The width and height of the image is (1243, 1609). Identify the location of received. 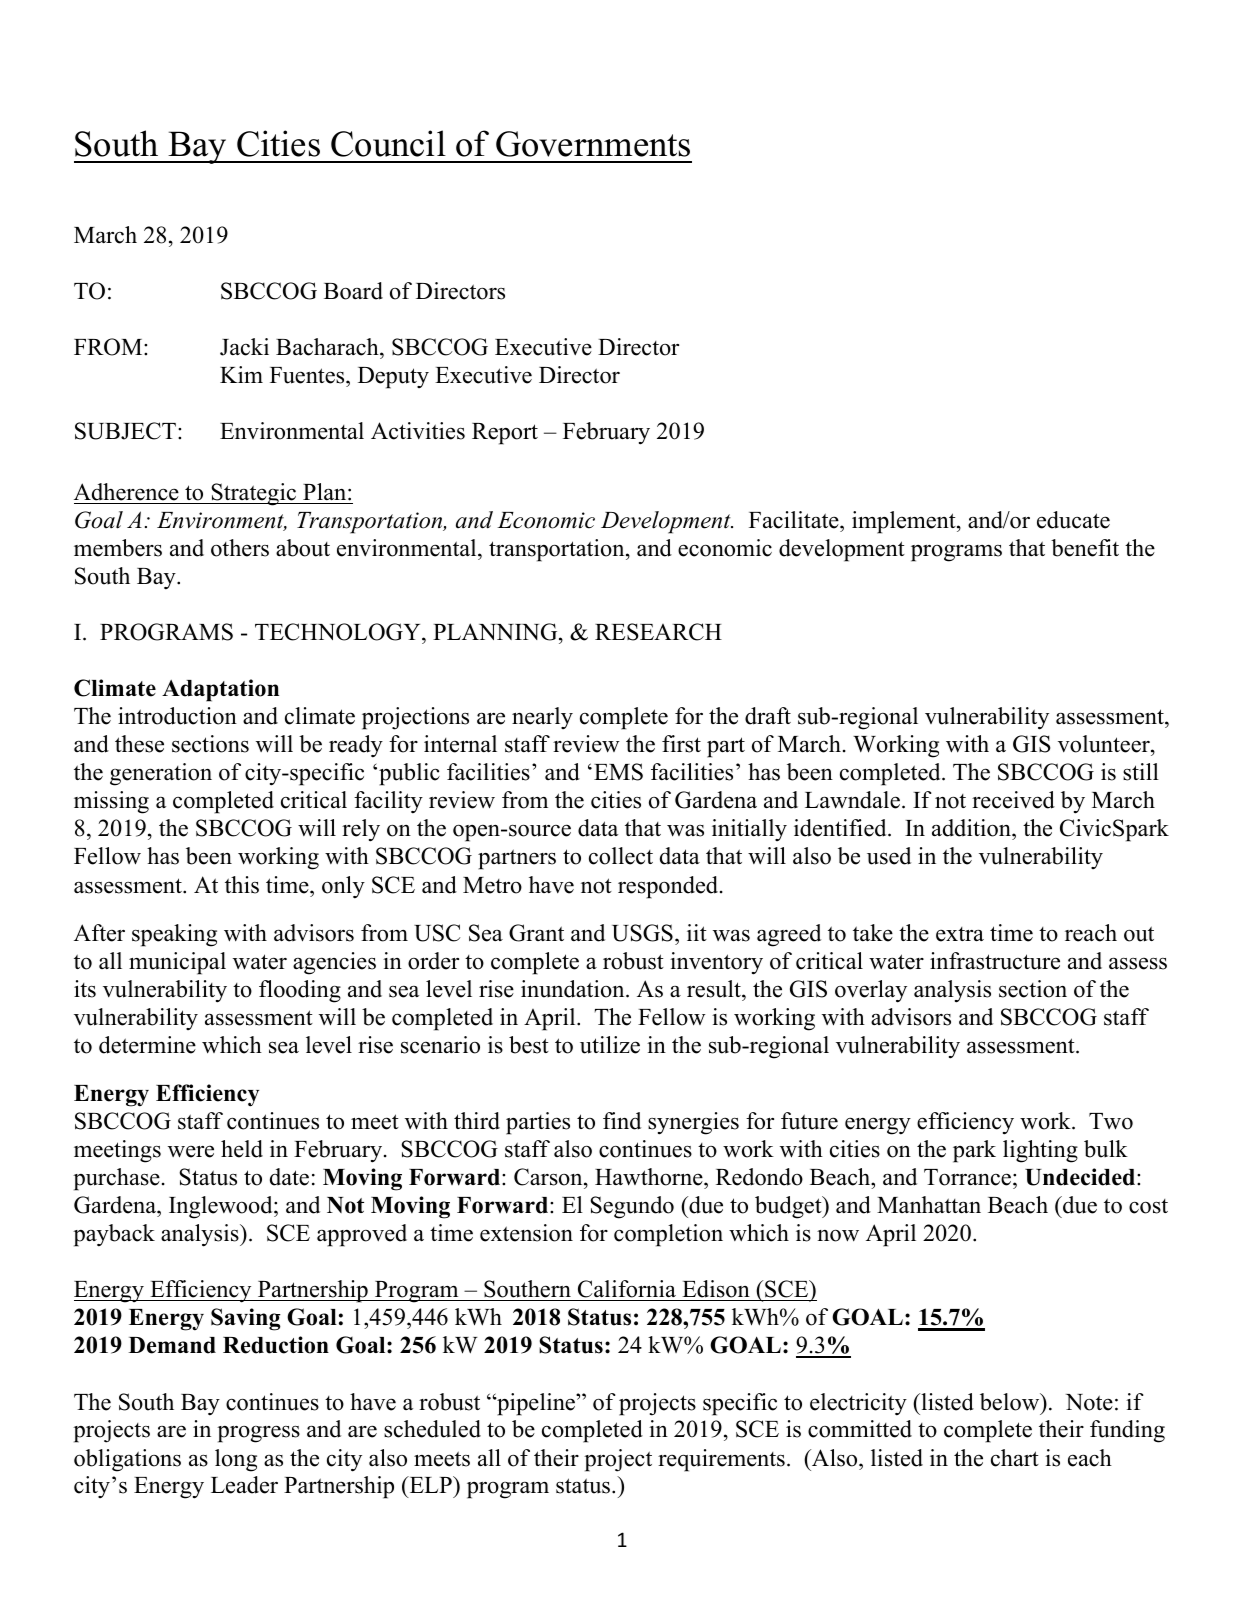
(1013, 800).
